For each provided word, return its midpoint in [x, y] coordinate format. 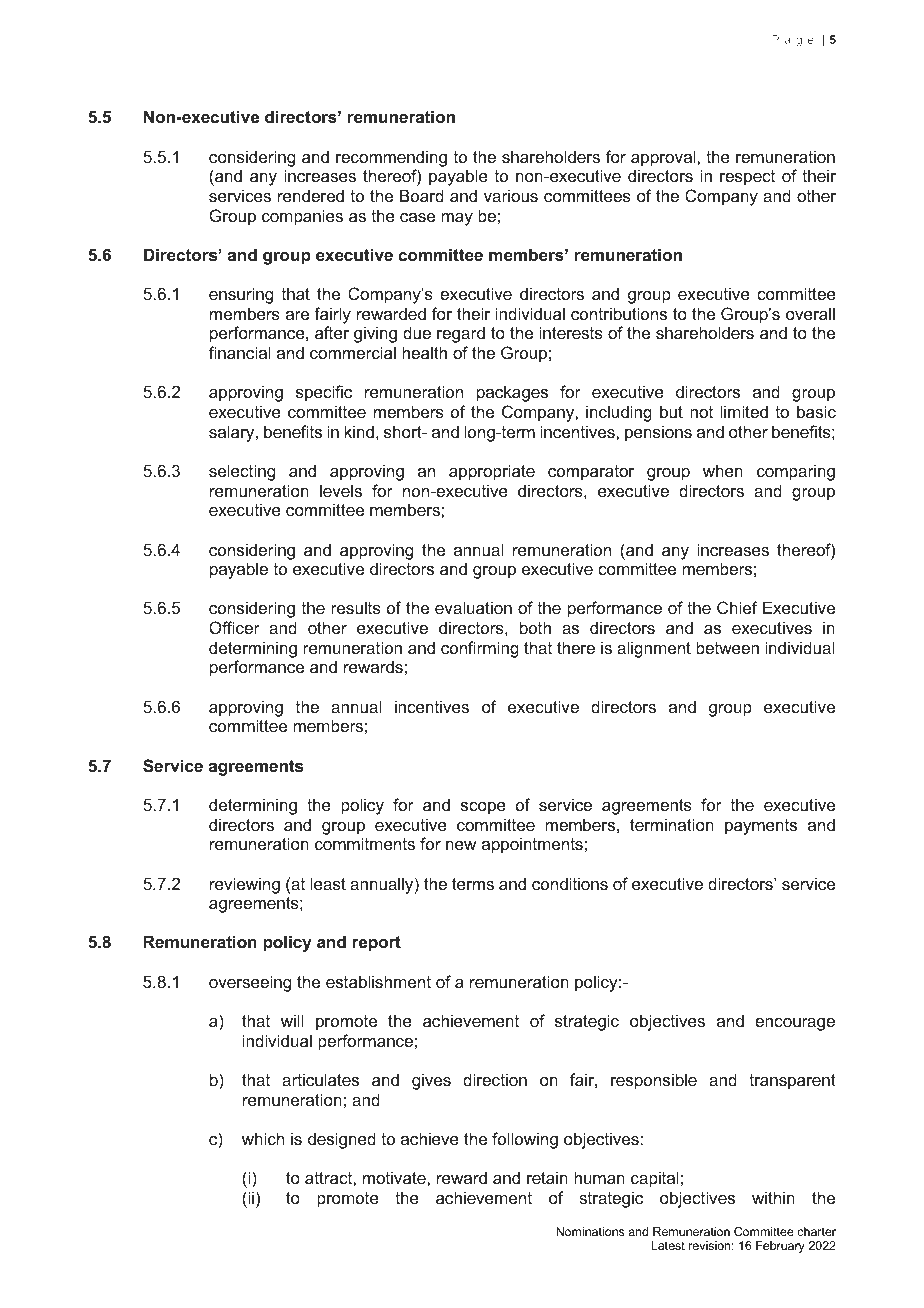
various [511, 195]
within [773, 1197]
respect [747, 178]
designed [342, 1140]
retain [547, 1177]
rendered [311, 195]
